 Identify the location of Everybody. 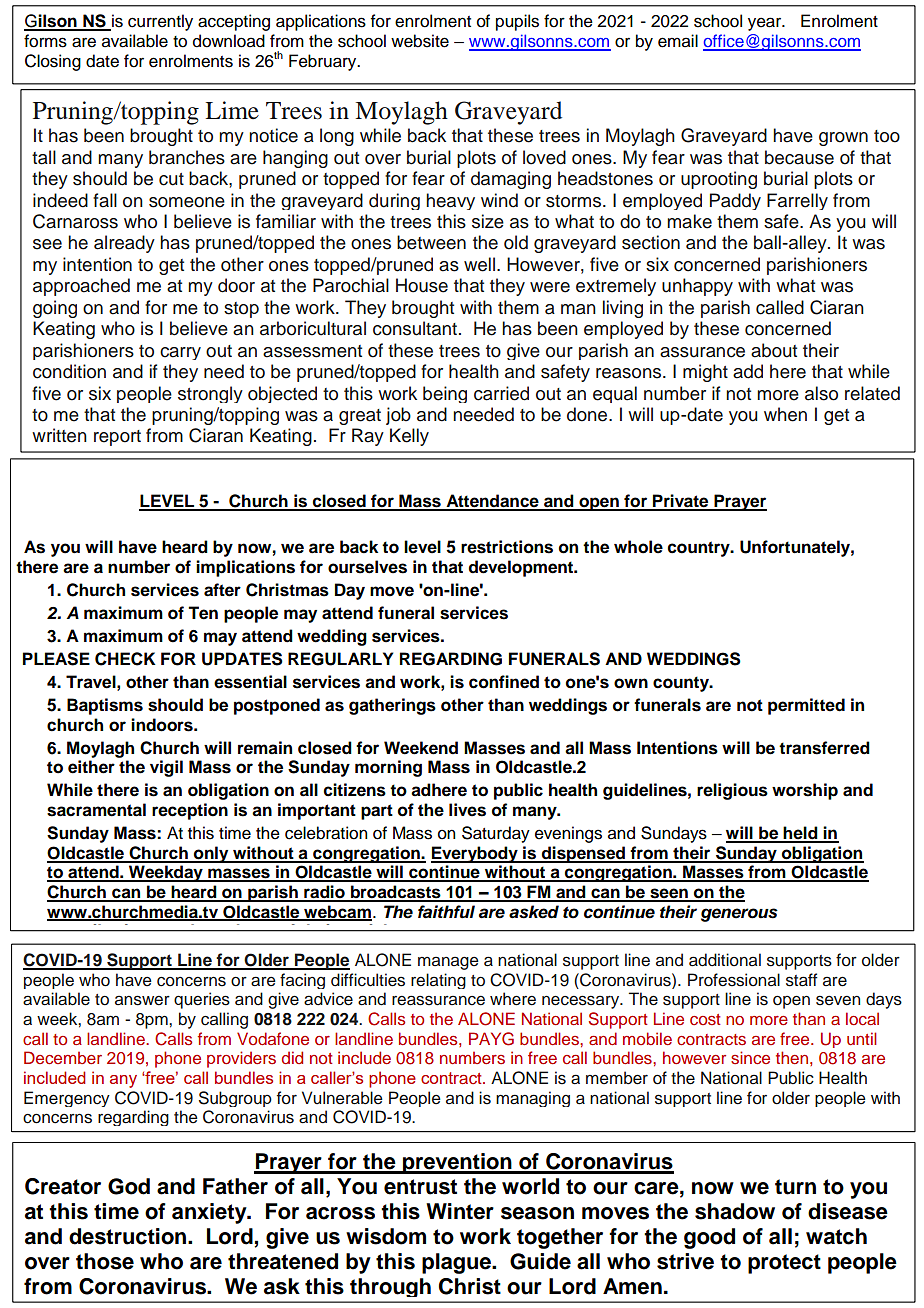
(475, 854).
